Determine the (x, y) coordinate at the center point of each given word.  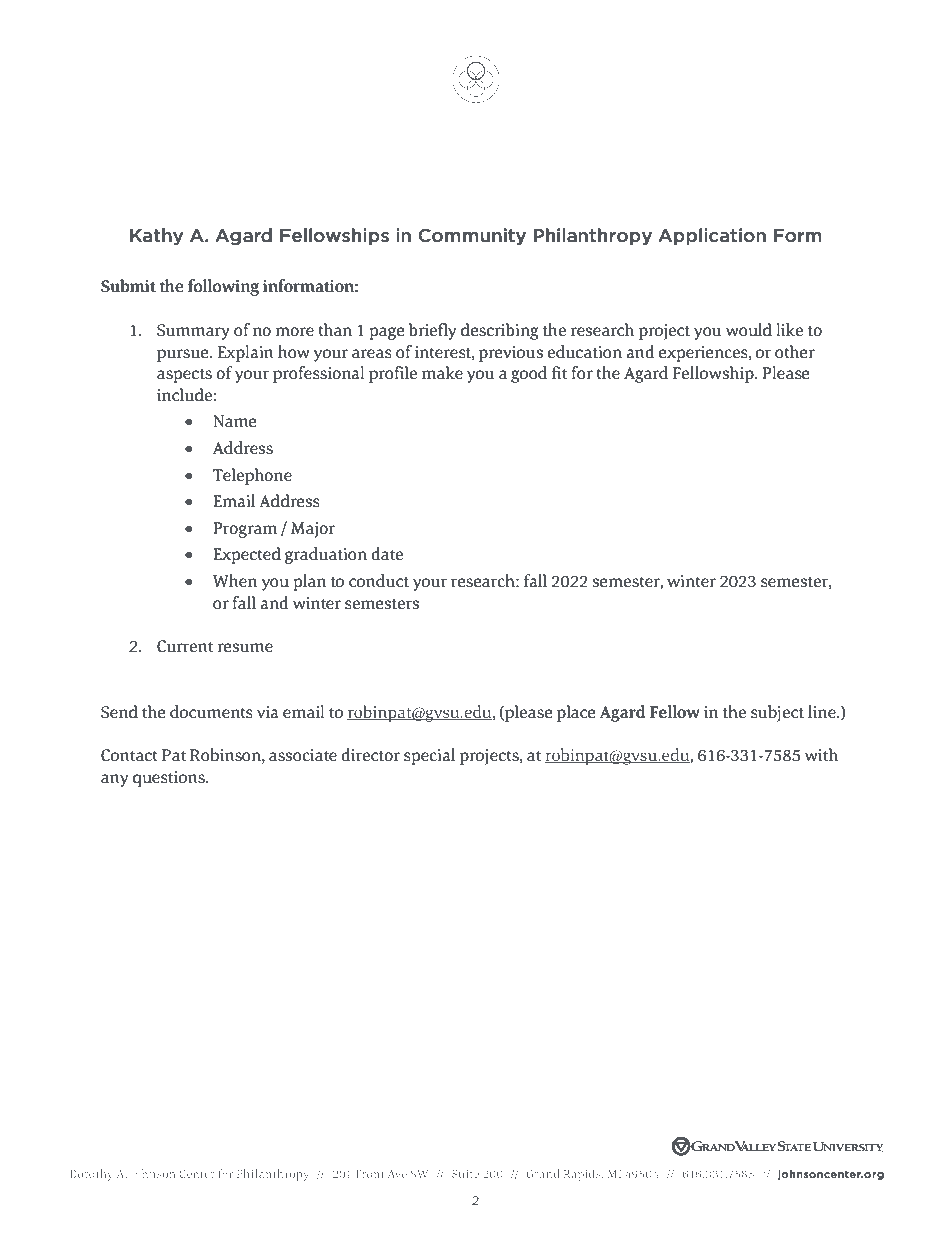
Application (712, 236)
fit (559, 372)
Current (185, 646)
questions (170, 779)
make (442, 373)
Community (472, 236)
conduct (379, 581)
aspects (184, 376)
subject (777, 713)
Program (245, 530)
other (795, 352)
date (387, 554)
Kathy (157, 236)
